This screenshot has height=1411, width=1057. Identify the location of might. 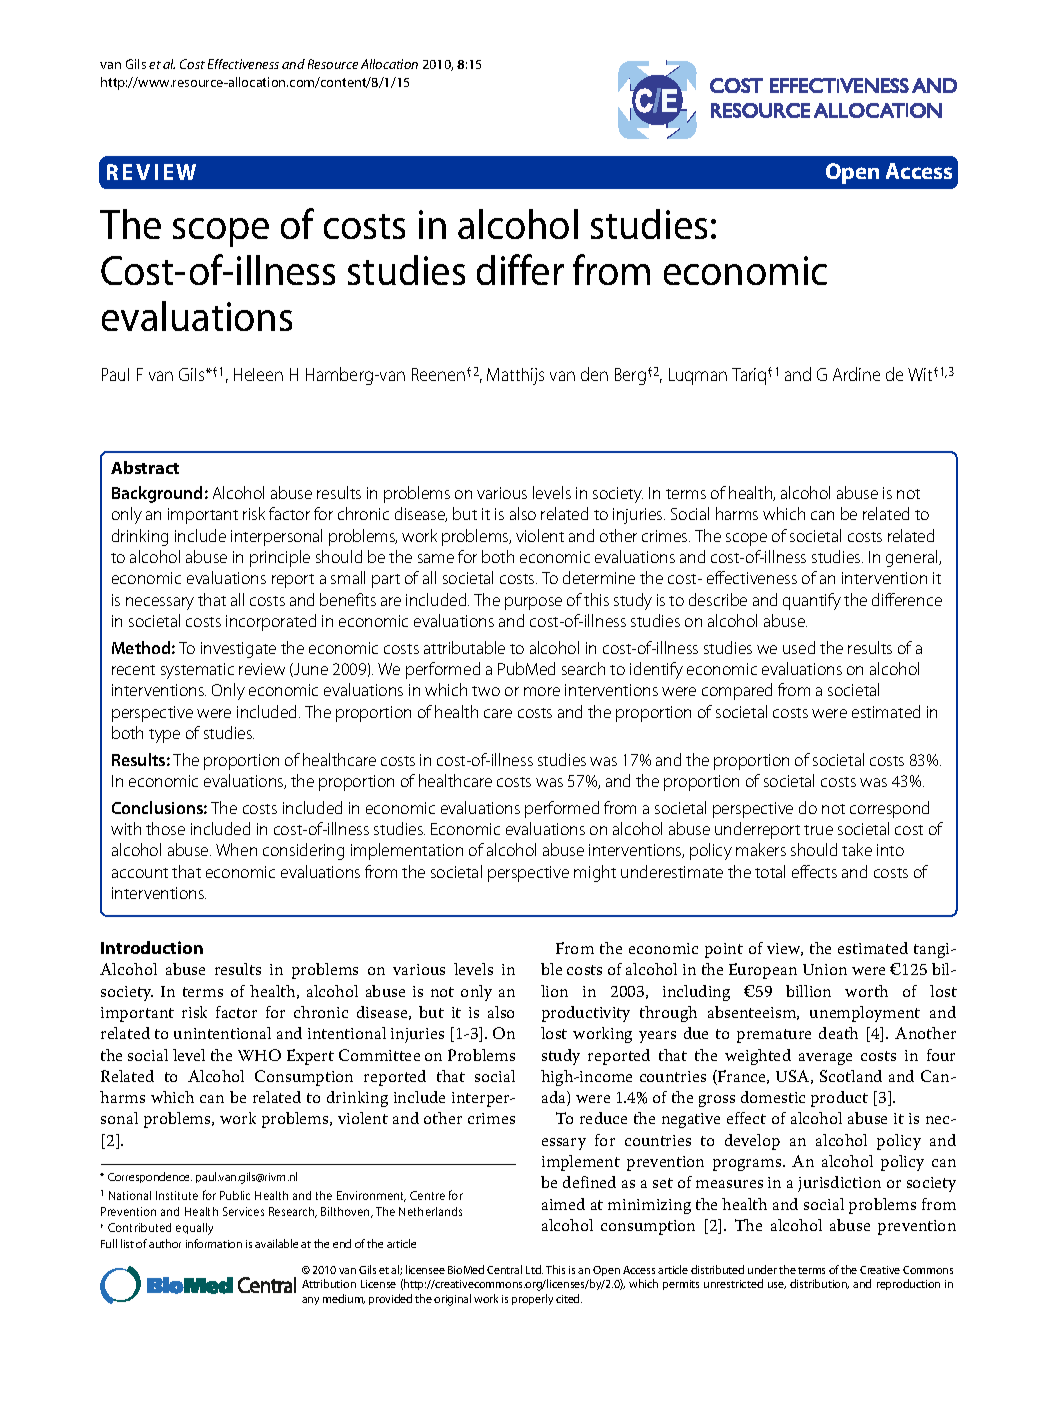
(595, 873).
